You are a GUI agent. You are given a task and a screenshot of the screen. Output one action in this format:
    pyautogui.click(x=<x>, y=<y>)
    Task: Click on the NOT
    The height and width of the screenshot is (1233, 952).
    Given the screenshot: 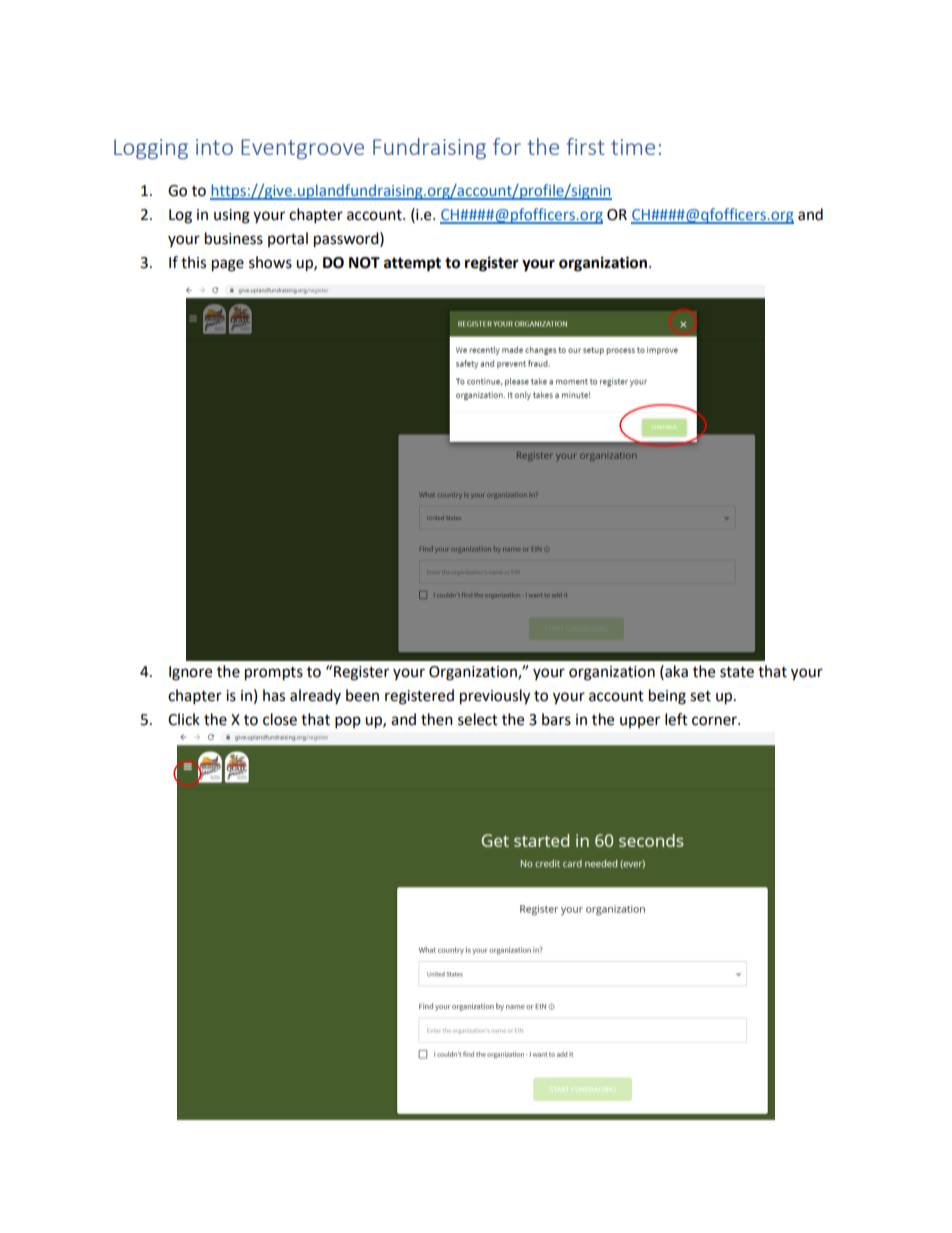 What is the action you would take?
    pyautogui.click(x=364, y=263)
